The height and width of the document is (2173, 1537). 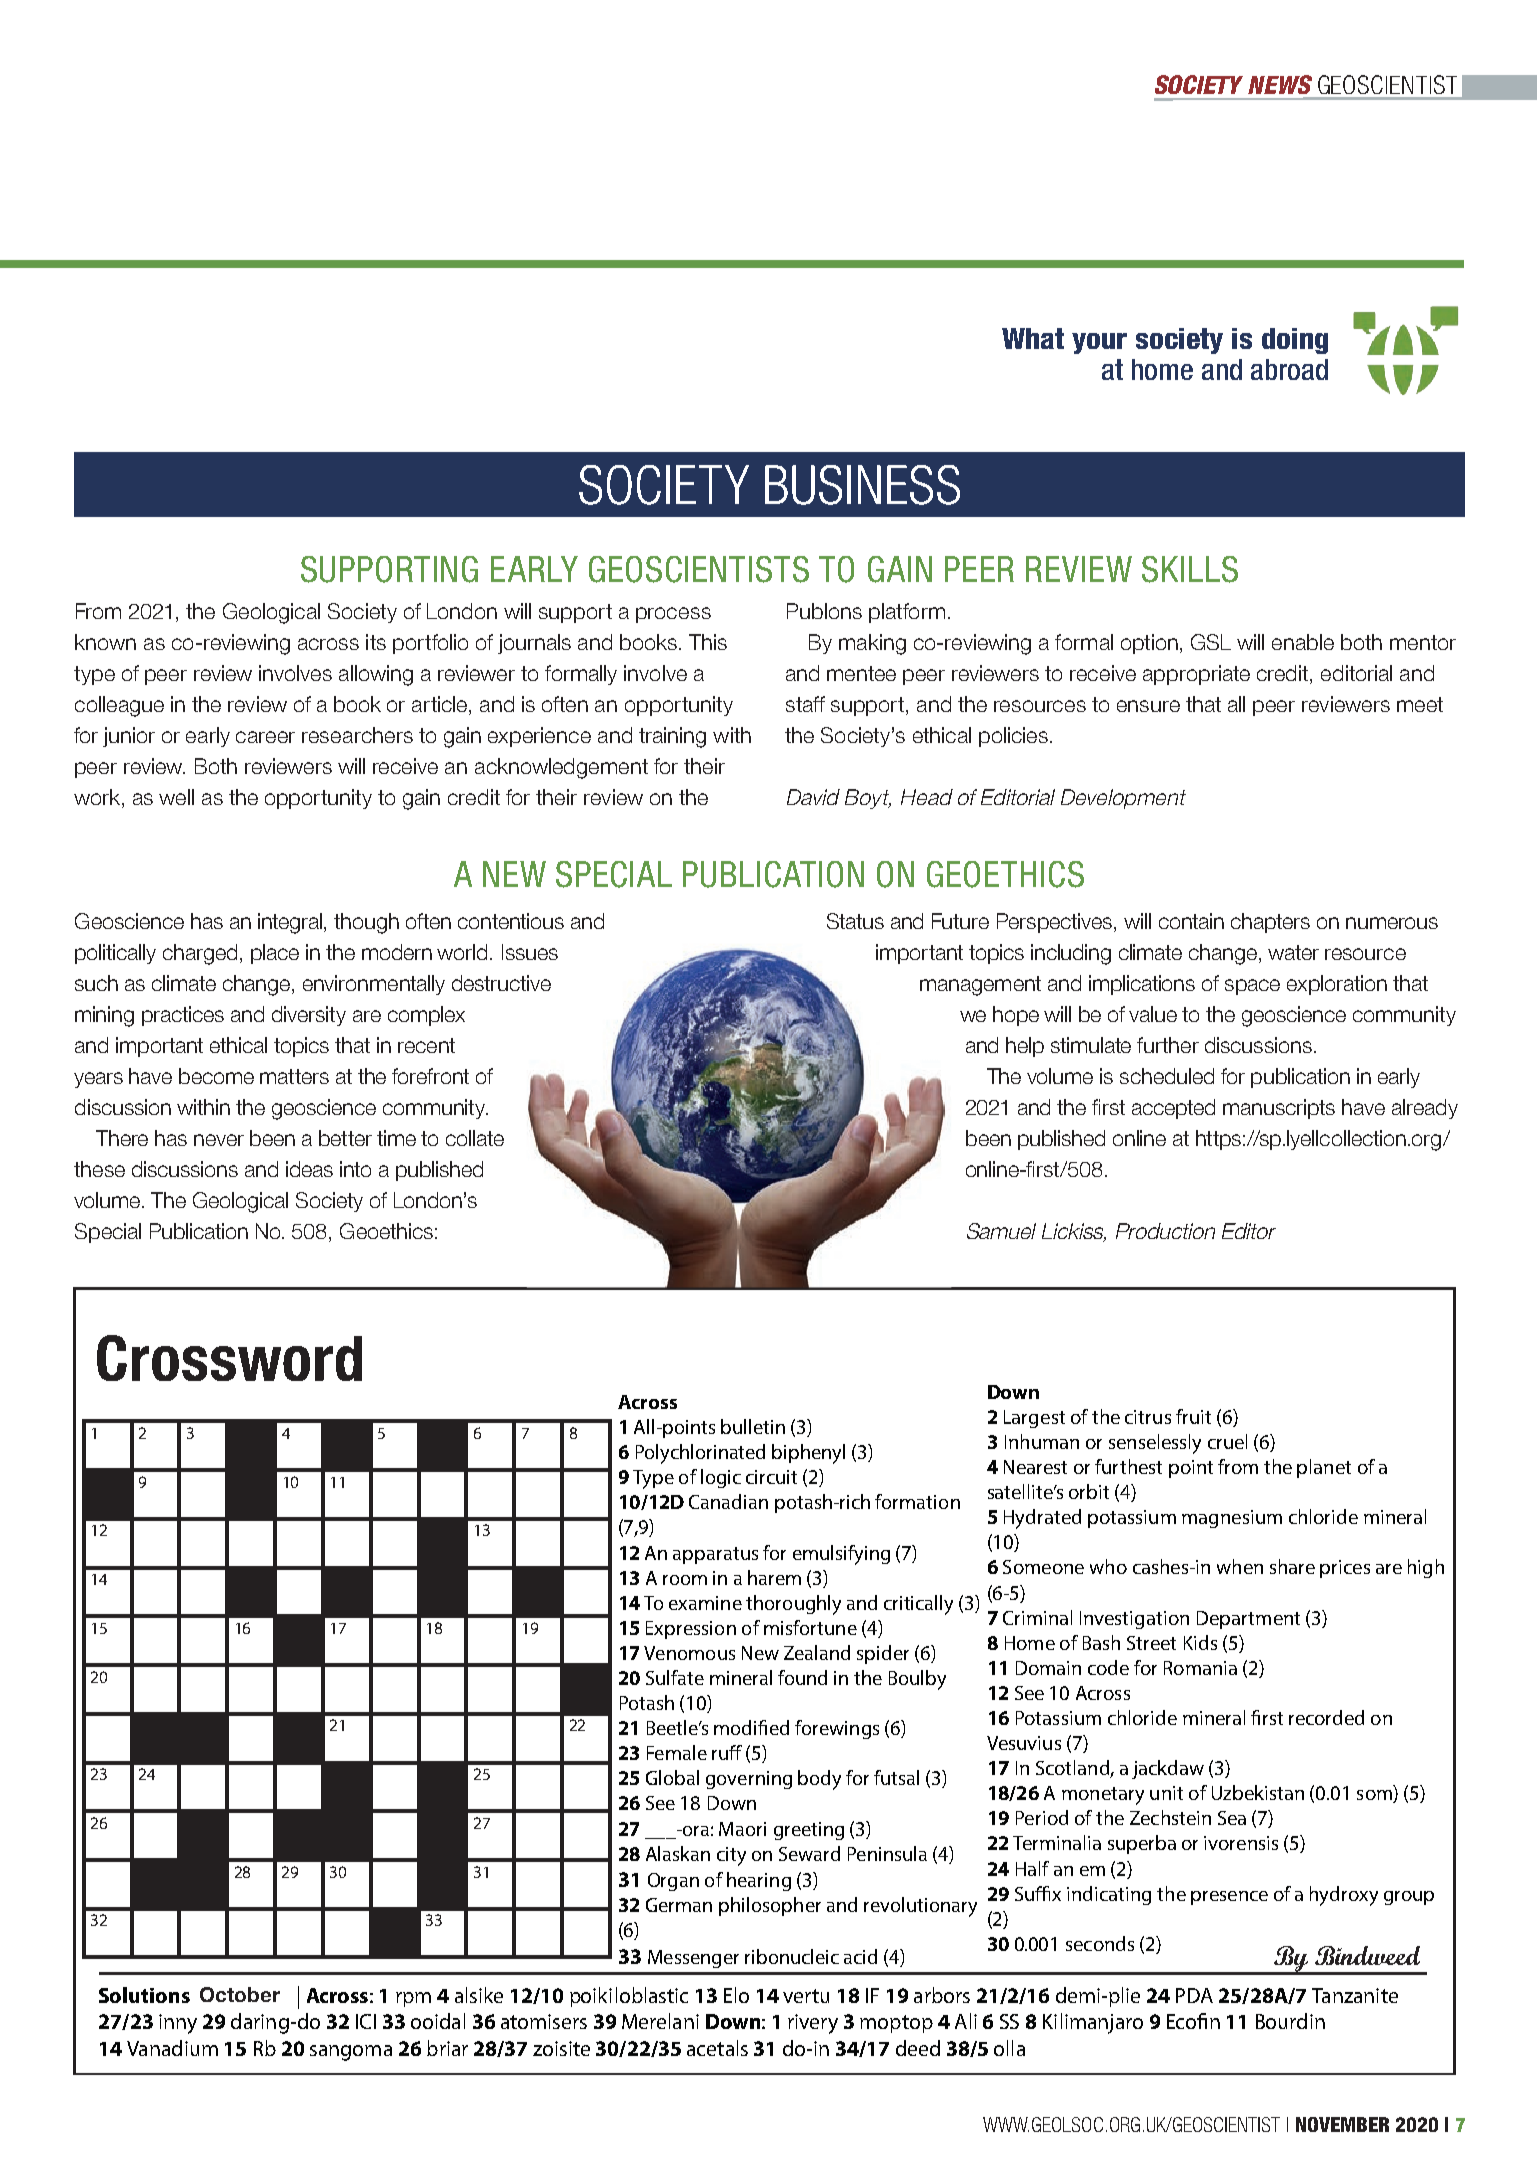 I want to click on BUSINESS, so click(x=862, y=485).
